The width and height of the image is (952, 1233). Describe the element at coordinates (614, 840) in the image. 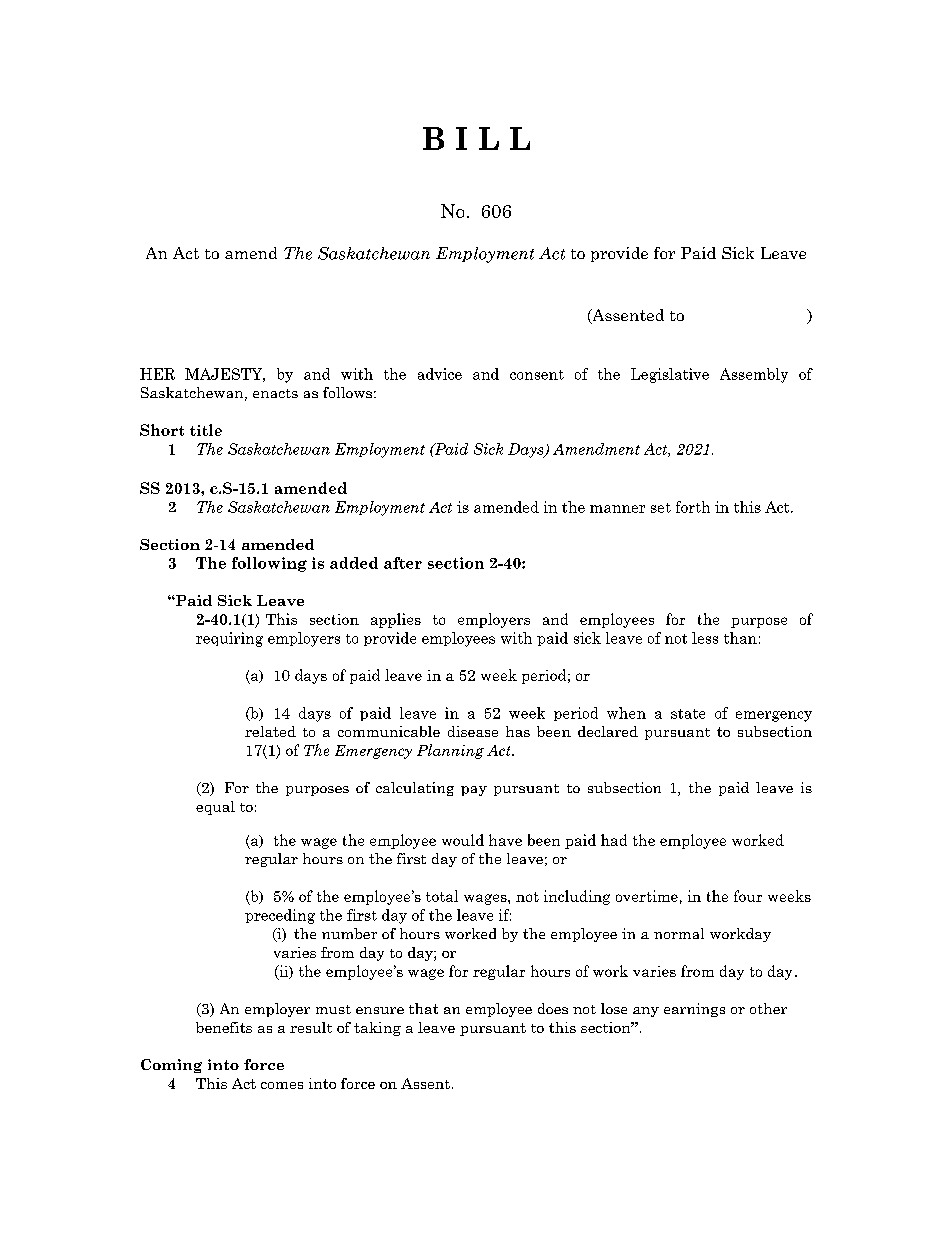

I see `had` at that location.
